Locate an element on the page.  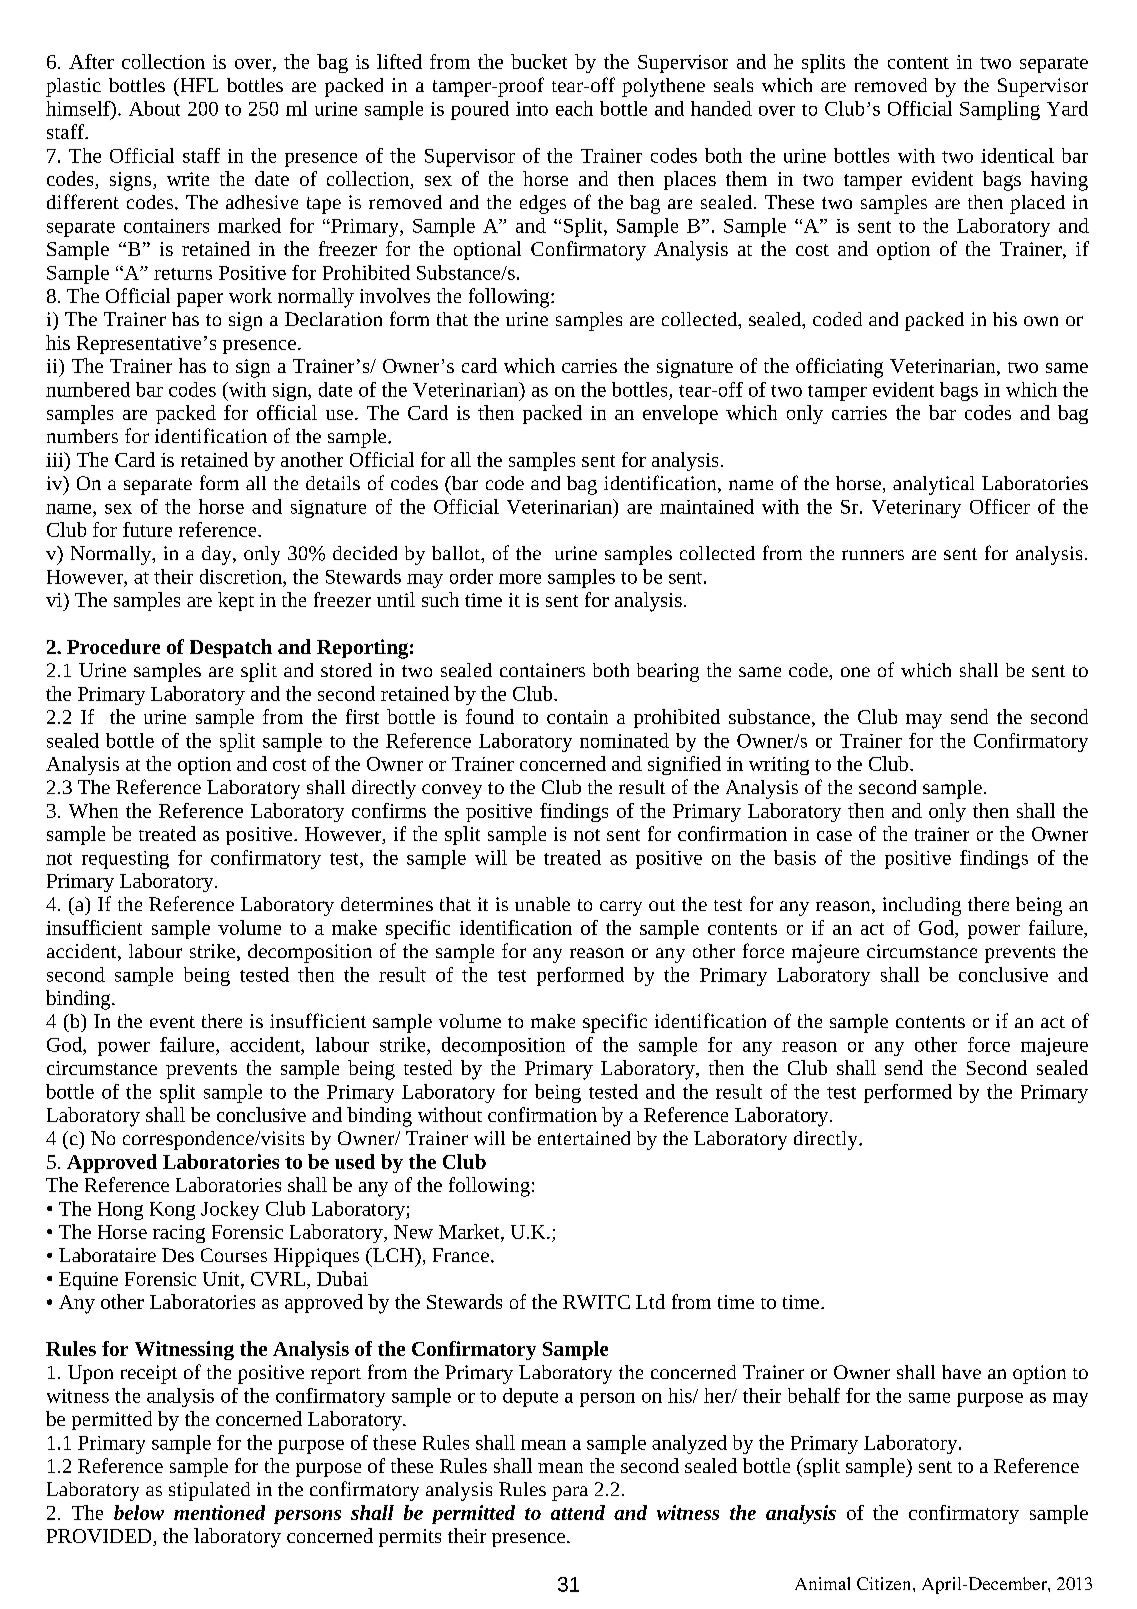
future is located at coordinates (147, 529).
